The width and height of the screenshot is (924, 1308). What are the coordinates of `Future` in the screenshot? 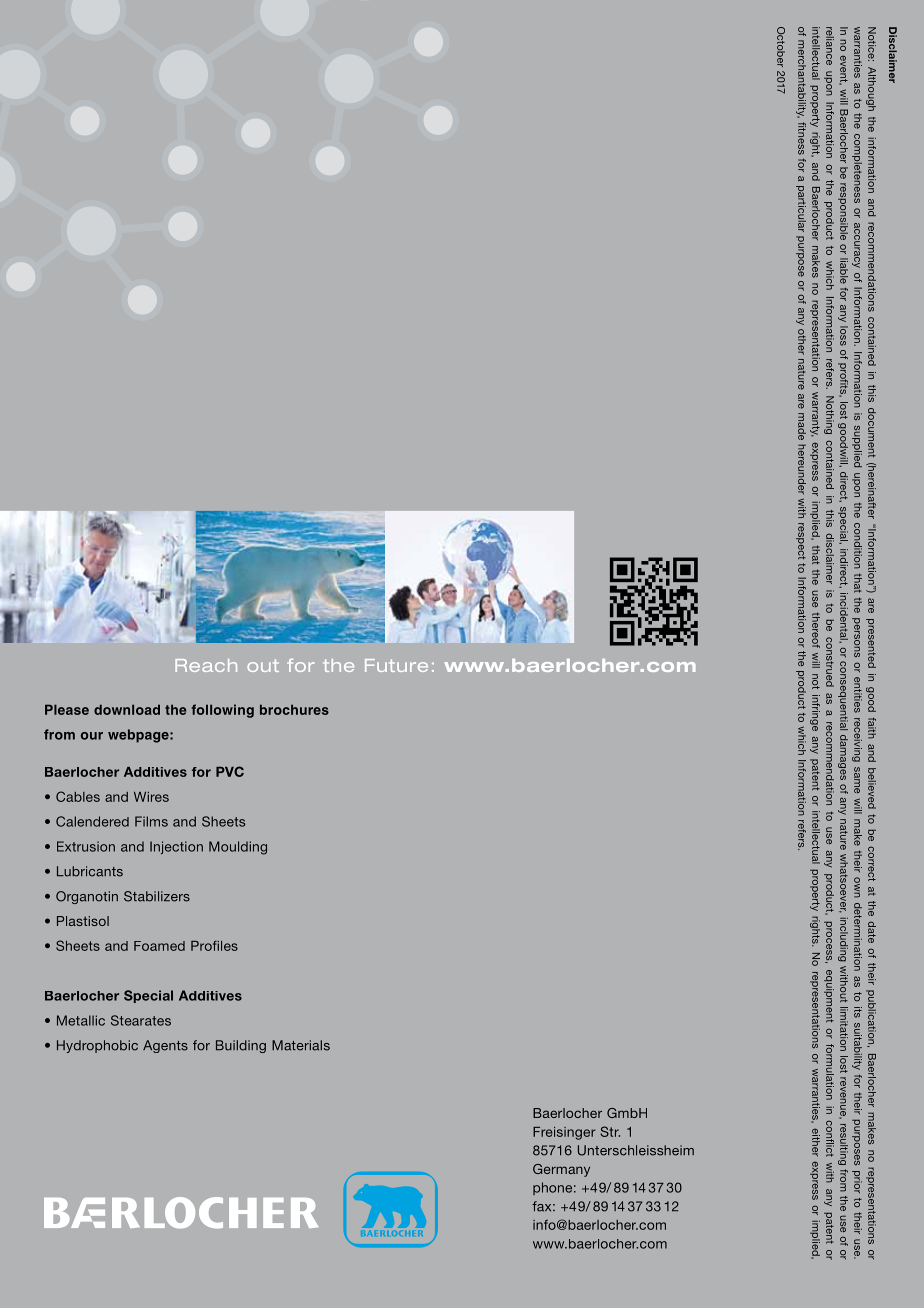 It's located at (396, 665).
